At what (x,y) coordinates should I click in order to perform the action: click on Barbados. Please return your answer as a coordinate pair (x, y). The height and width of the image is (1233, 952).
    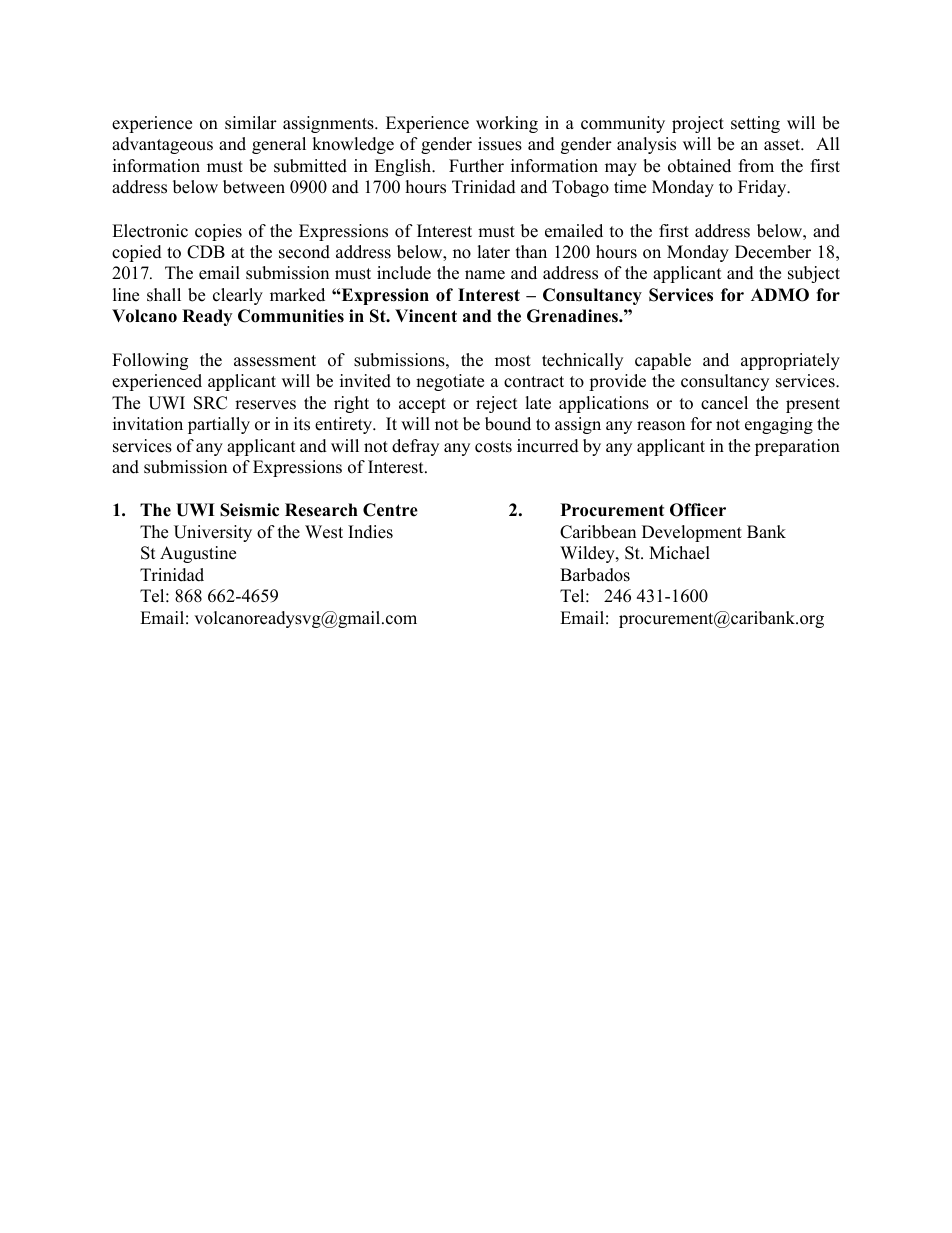
    Looking at the image, I should click on (595, 575).
